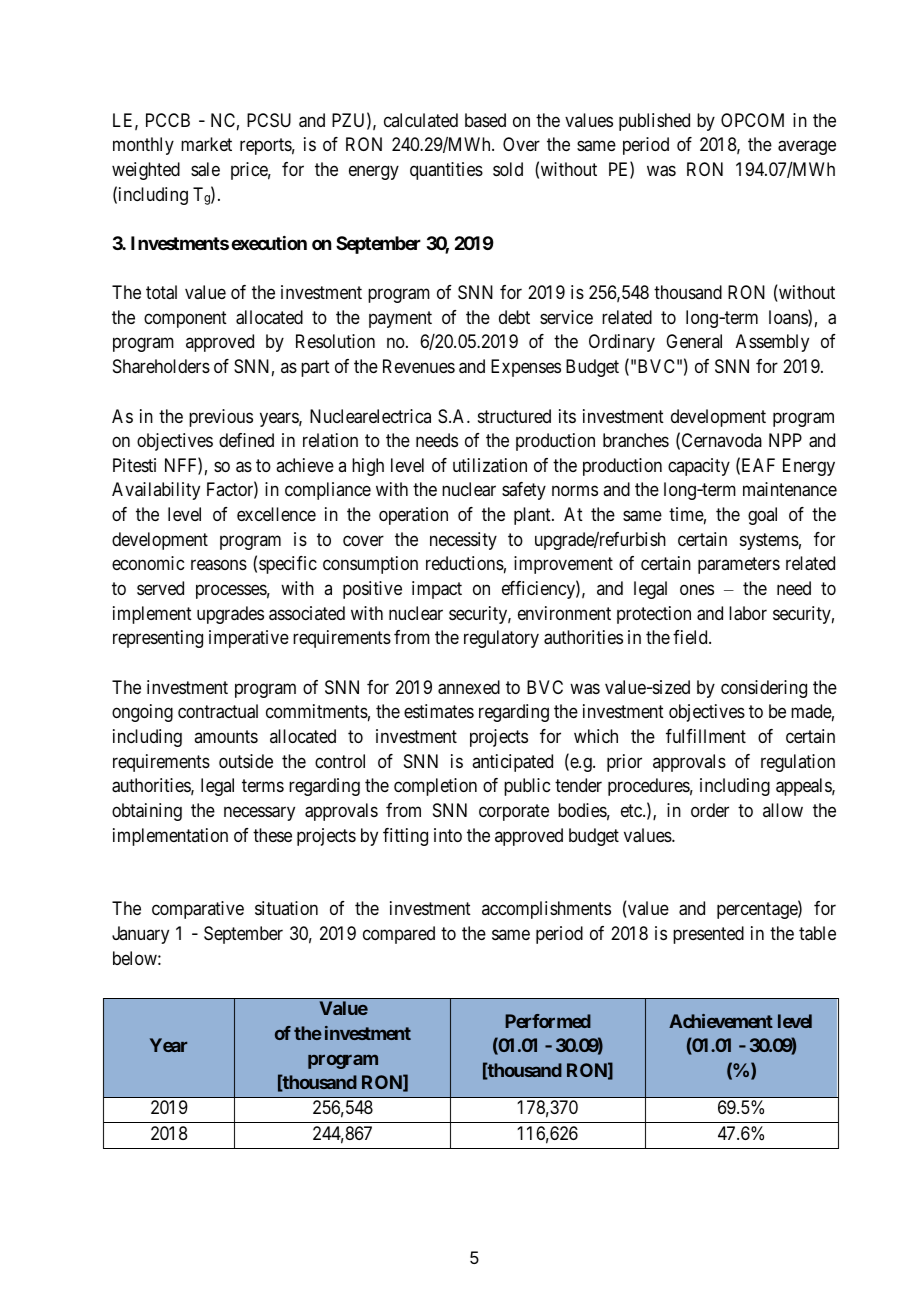 This screenshot has height=1308, width=924. What do you see at coordinates (772, 343) in the screenshot?
I see `Assembly` at bounding box center [772, 343].
